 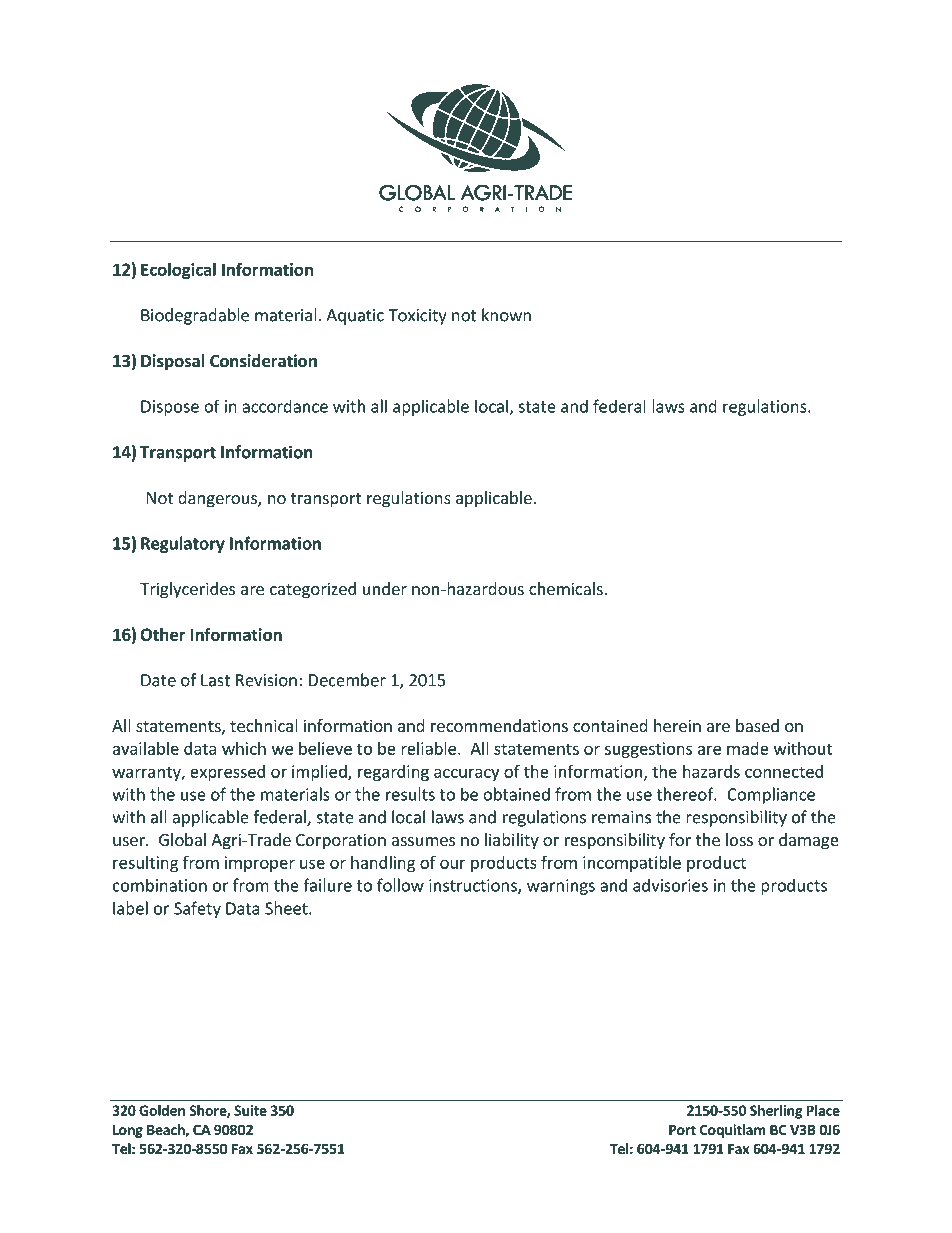 What do you see at coordinates (182, 839) in the page?
I see `Global` at bounding box center [182, 839].
